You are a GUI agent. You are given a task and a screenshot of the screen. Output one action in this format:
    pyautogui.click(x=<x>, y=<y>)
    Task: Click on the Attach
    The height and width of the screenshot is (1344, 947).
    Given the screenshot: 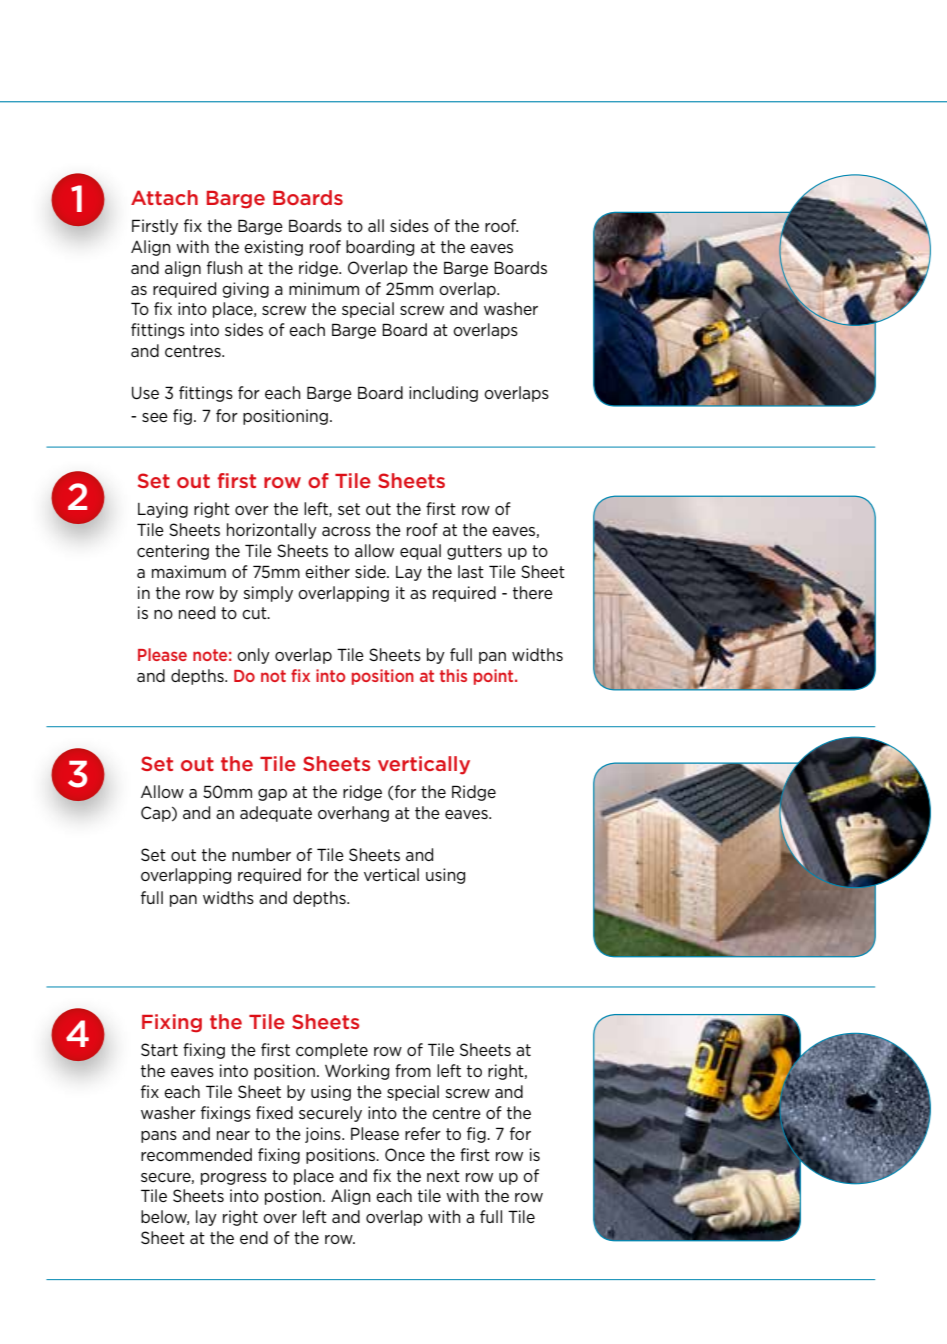 What is the action you would take?
    pyautogui.click(x=164, y=197)
